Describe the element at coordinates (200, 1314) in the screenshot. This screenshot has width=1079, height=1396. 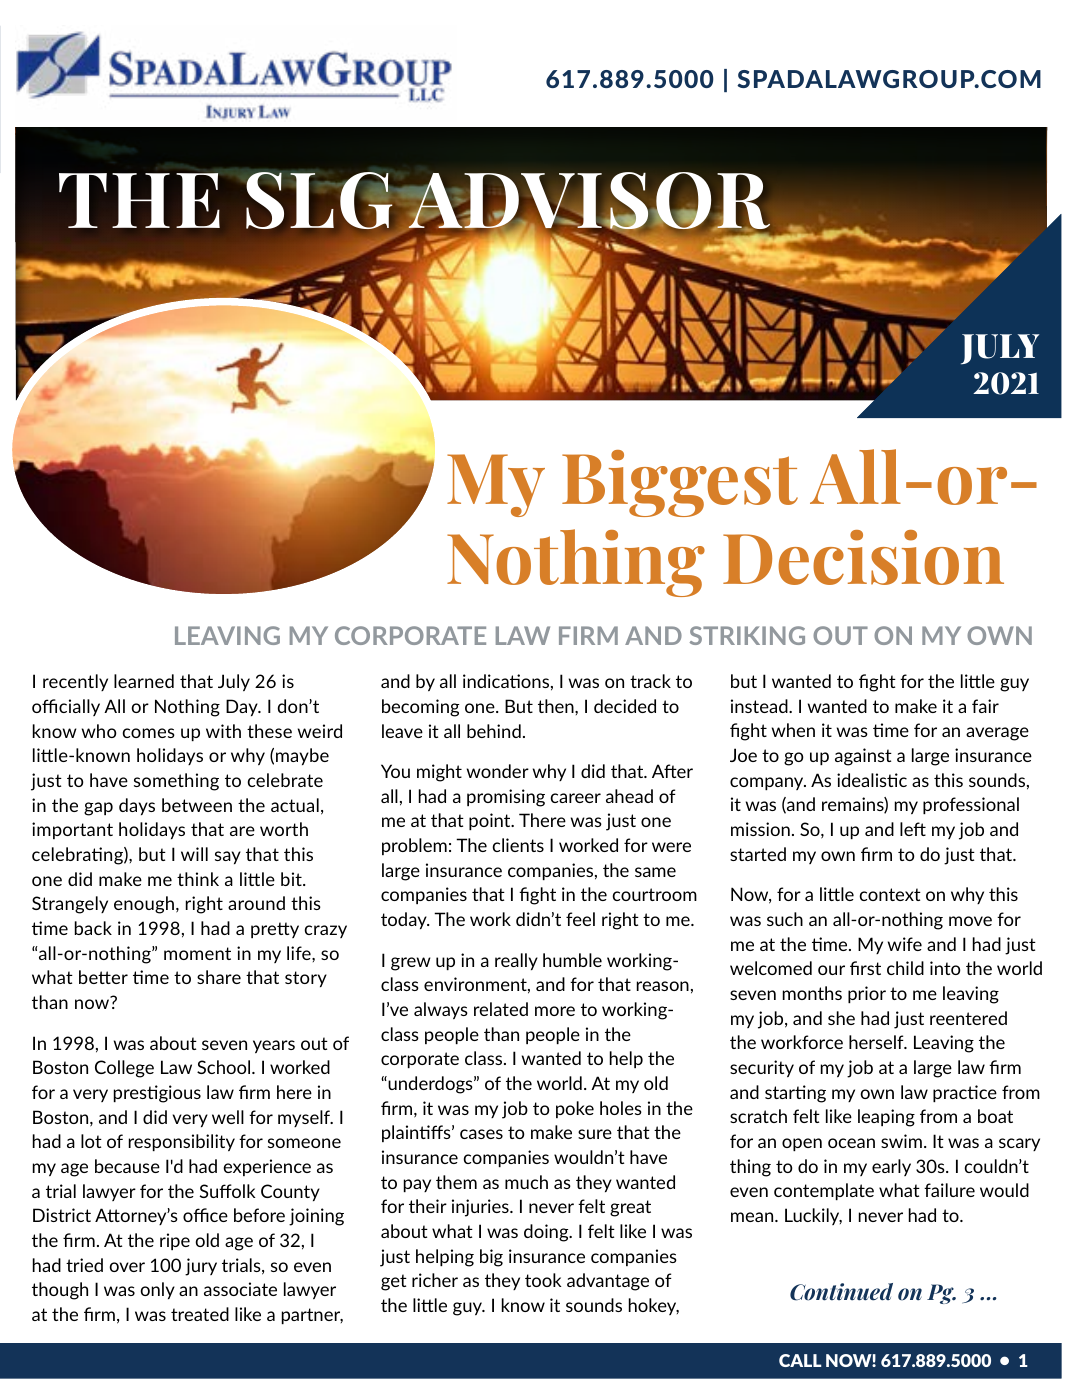
I see `treated` at that location.
